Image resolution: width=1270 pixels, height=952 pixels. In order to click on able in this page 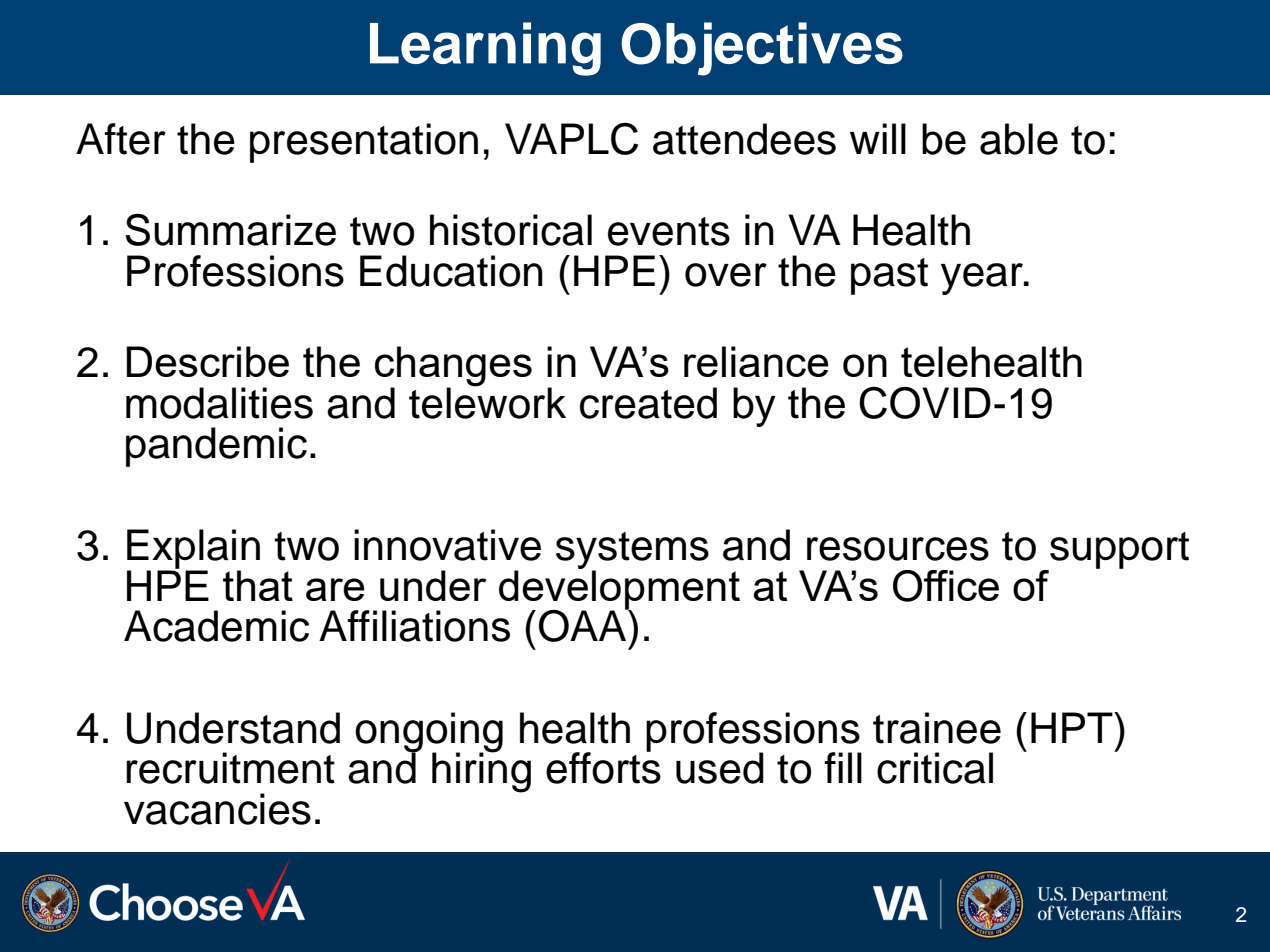, I will do `click(1019, 139)`.
